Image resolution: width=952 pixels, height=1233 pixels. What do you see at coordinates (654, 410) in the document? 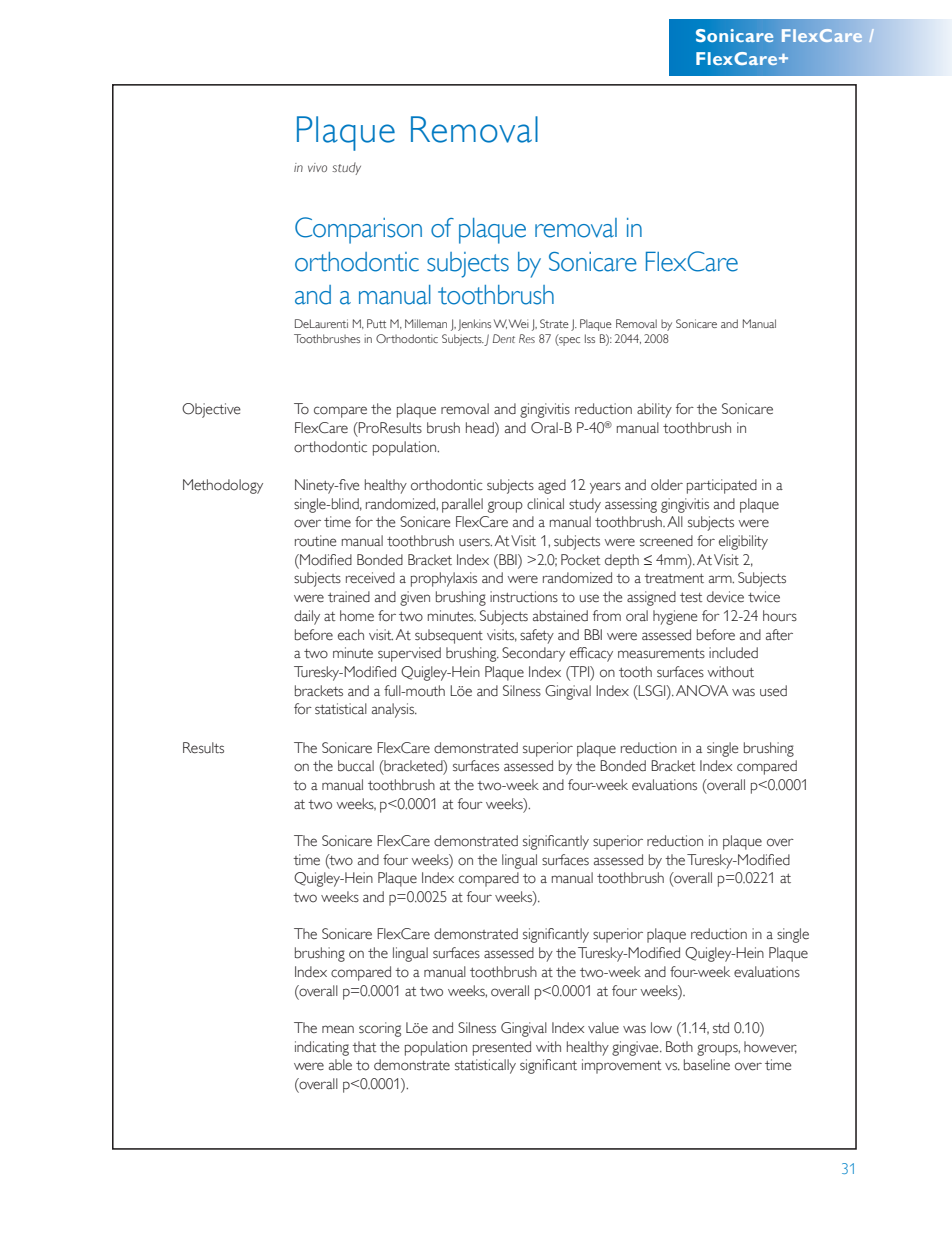
I see `ability` at bounding box center [654, 410].
